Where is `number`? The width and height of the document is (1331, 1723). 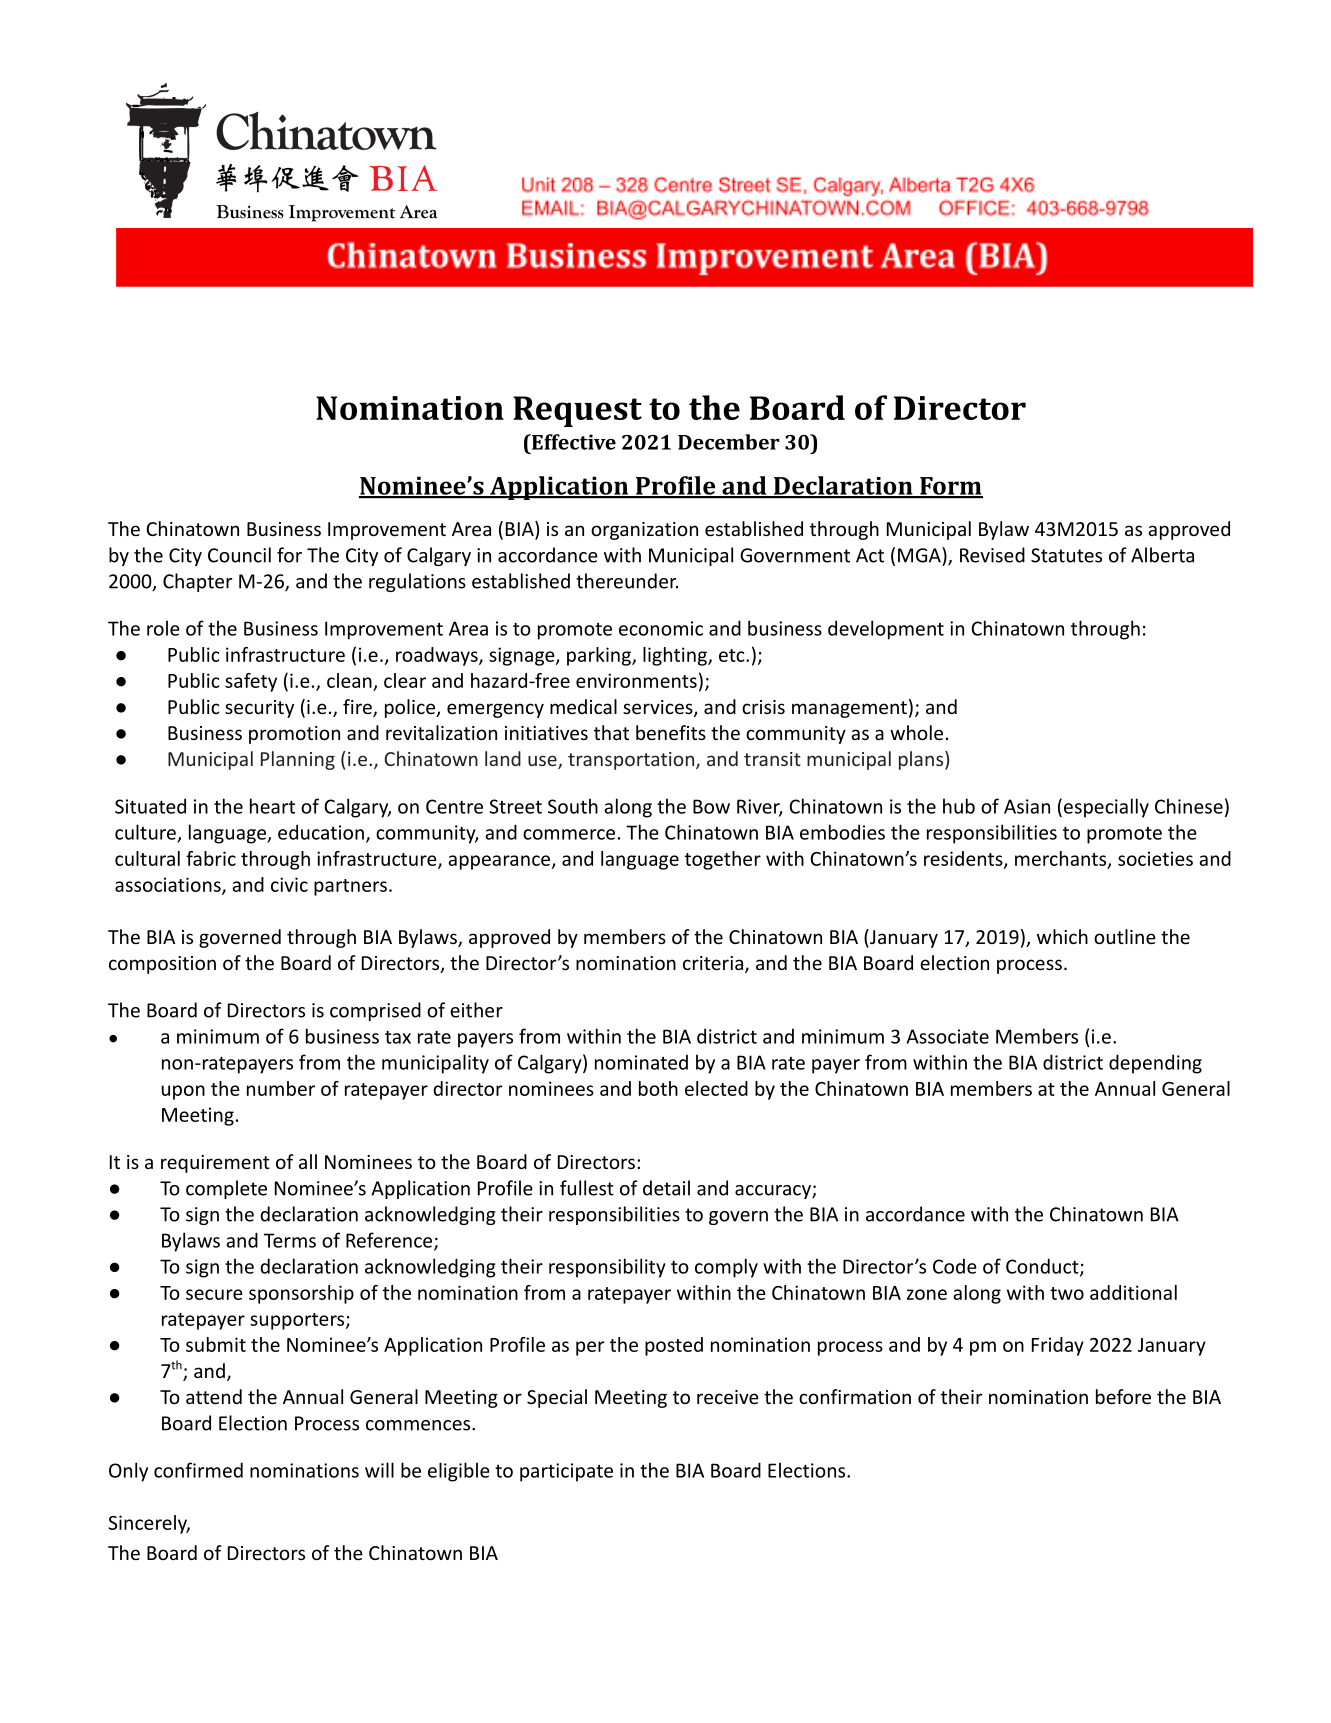 number is located at coordinates (281, 1088).
